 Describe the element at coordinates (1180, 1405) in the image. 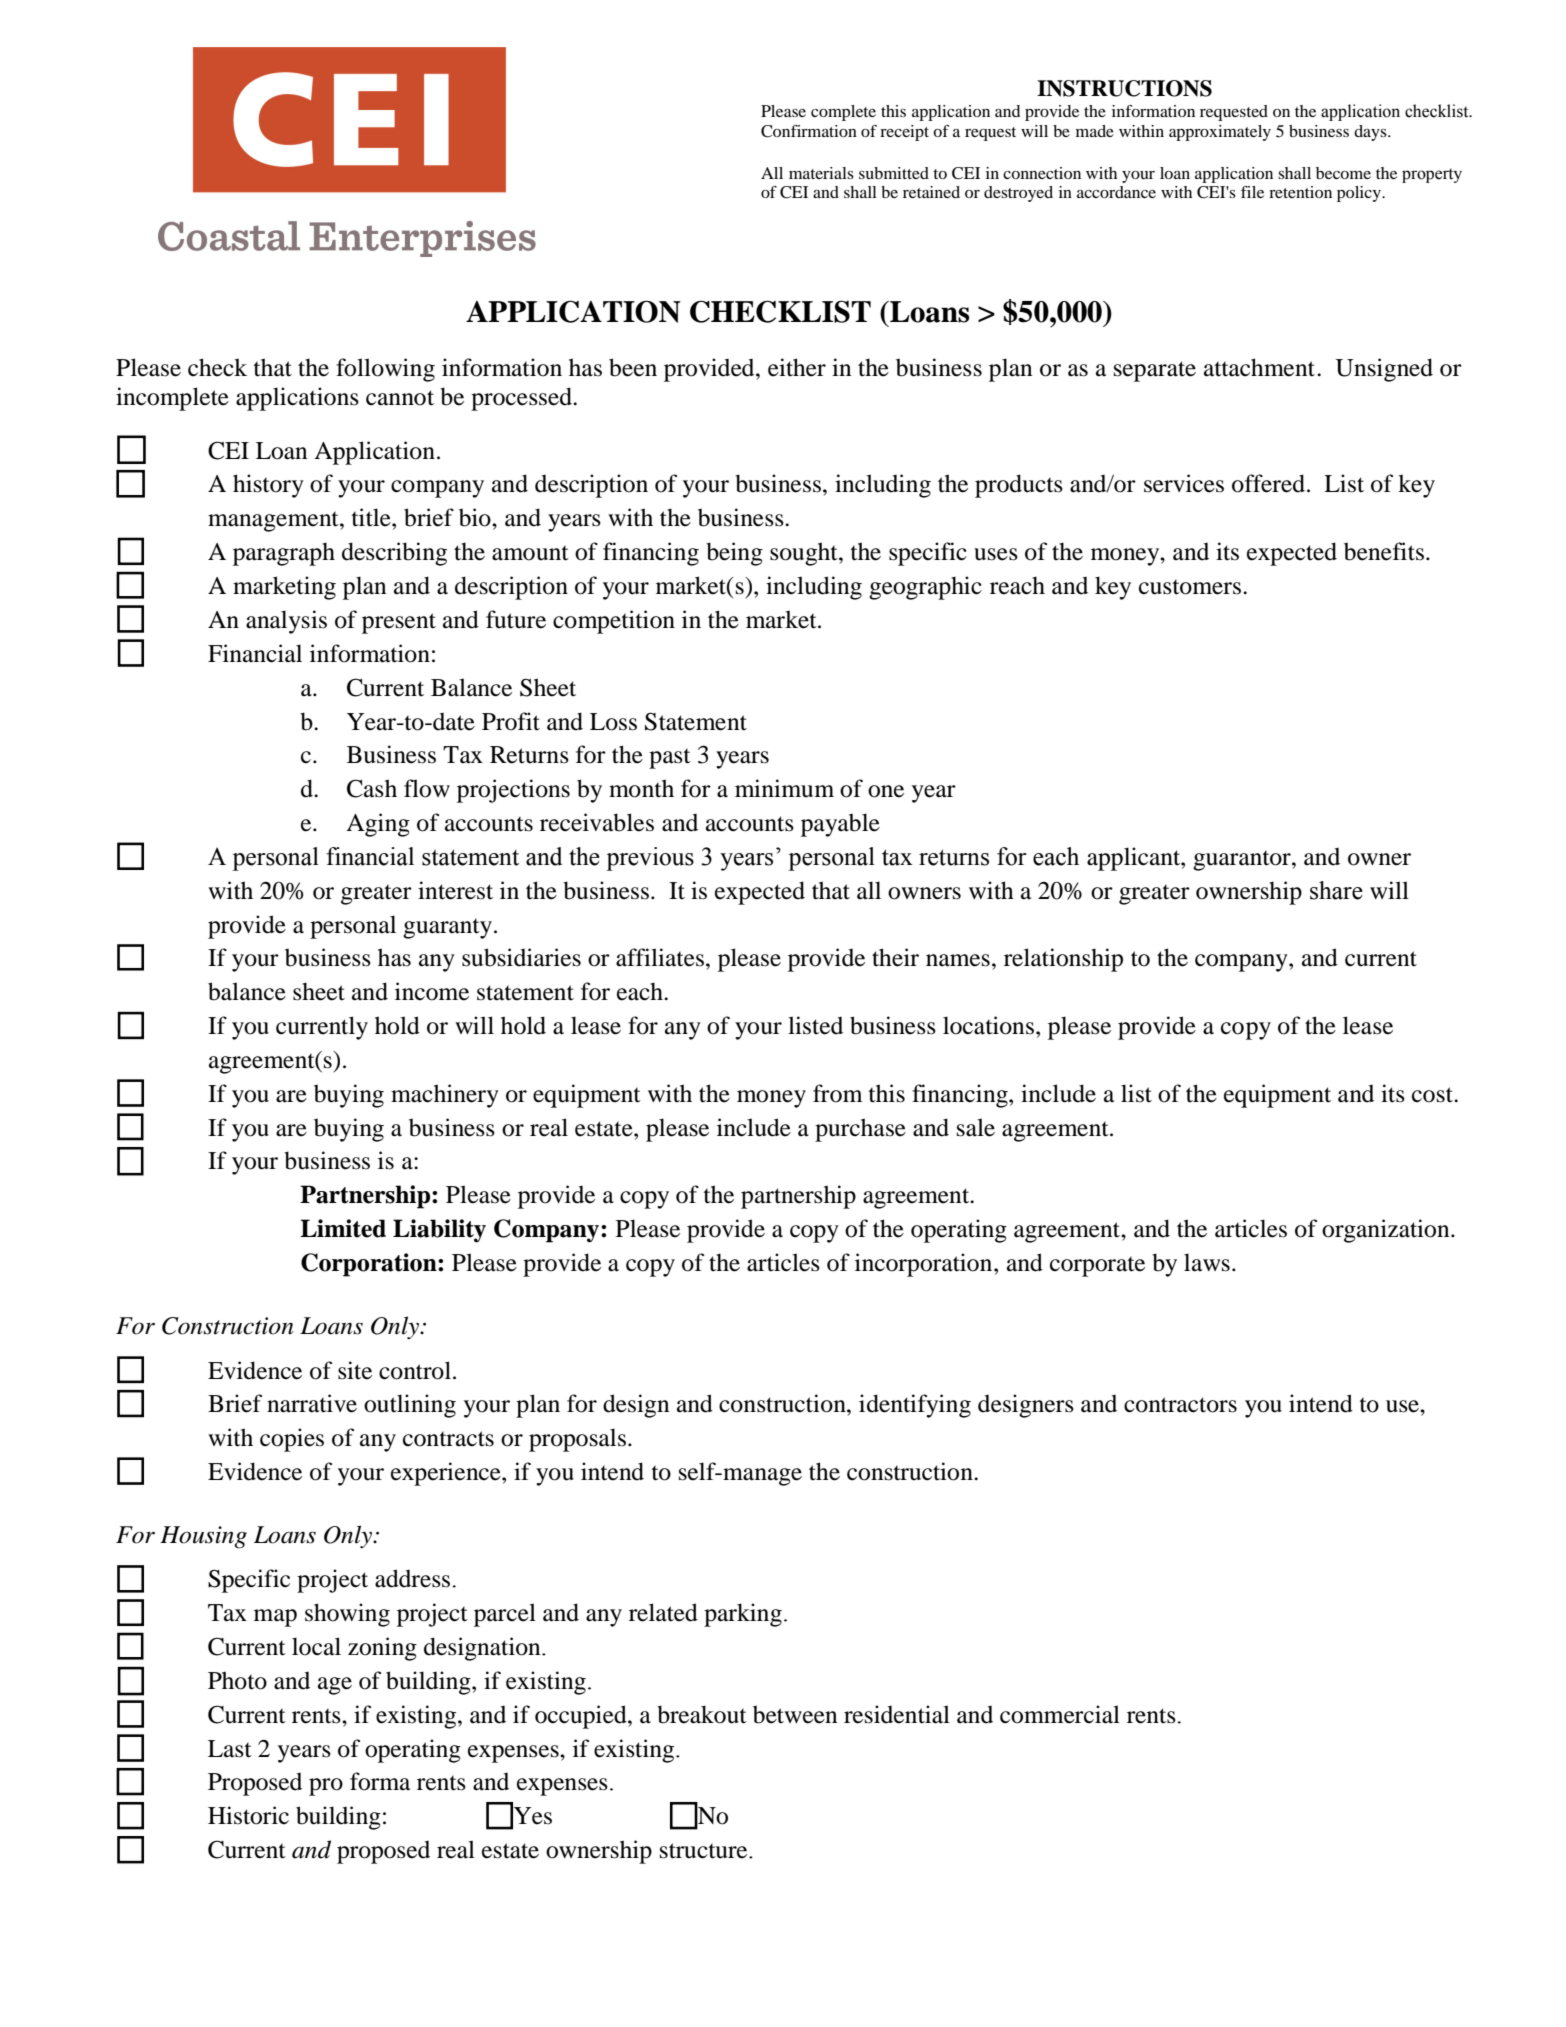

I see `contractors` at that location.
